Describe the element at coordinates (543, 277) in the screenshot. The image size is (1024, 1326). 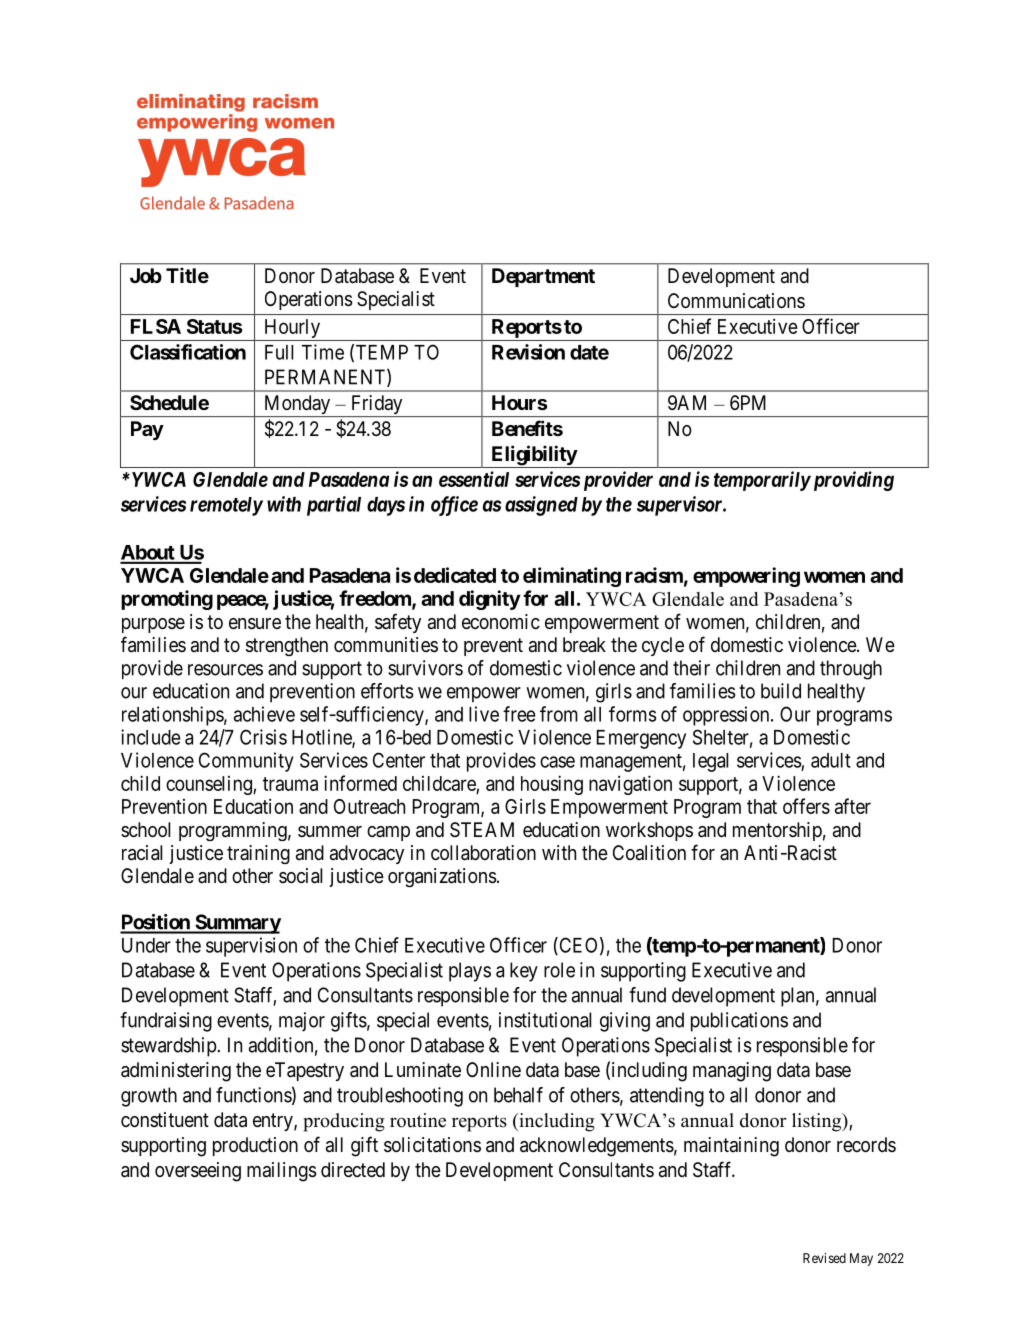
I see `Department` at that location.
